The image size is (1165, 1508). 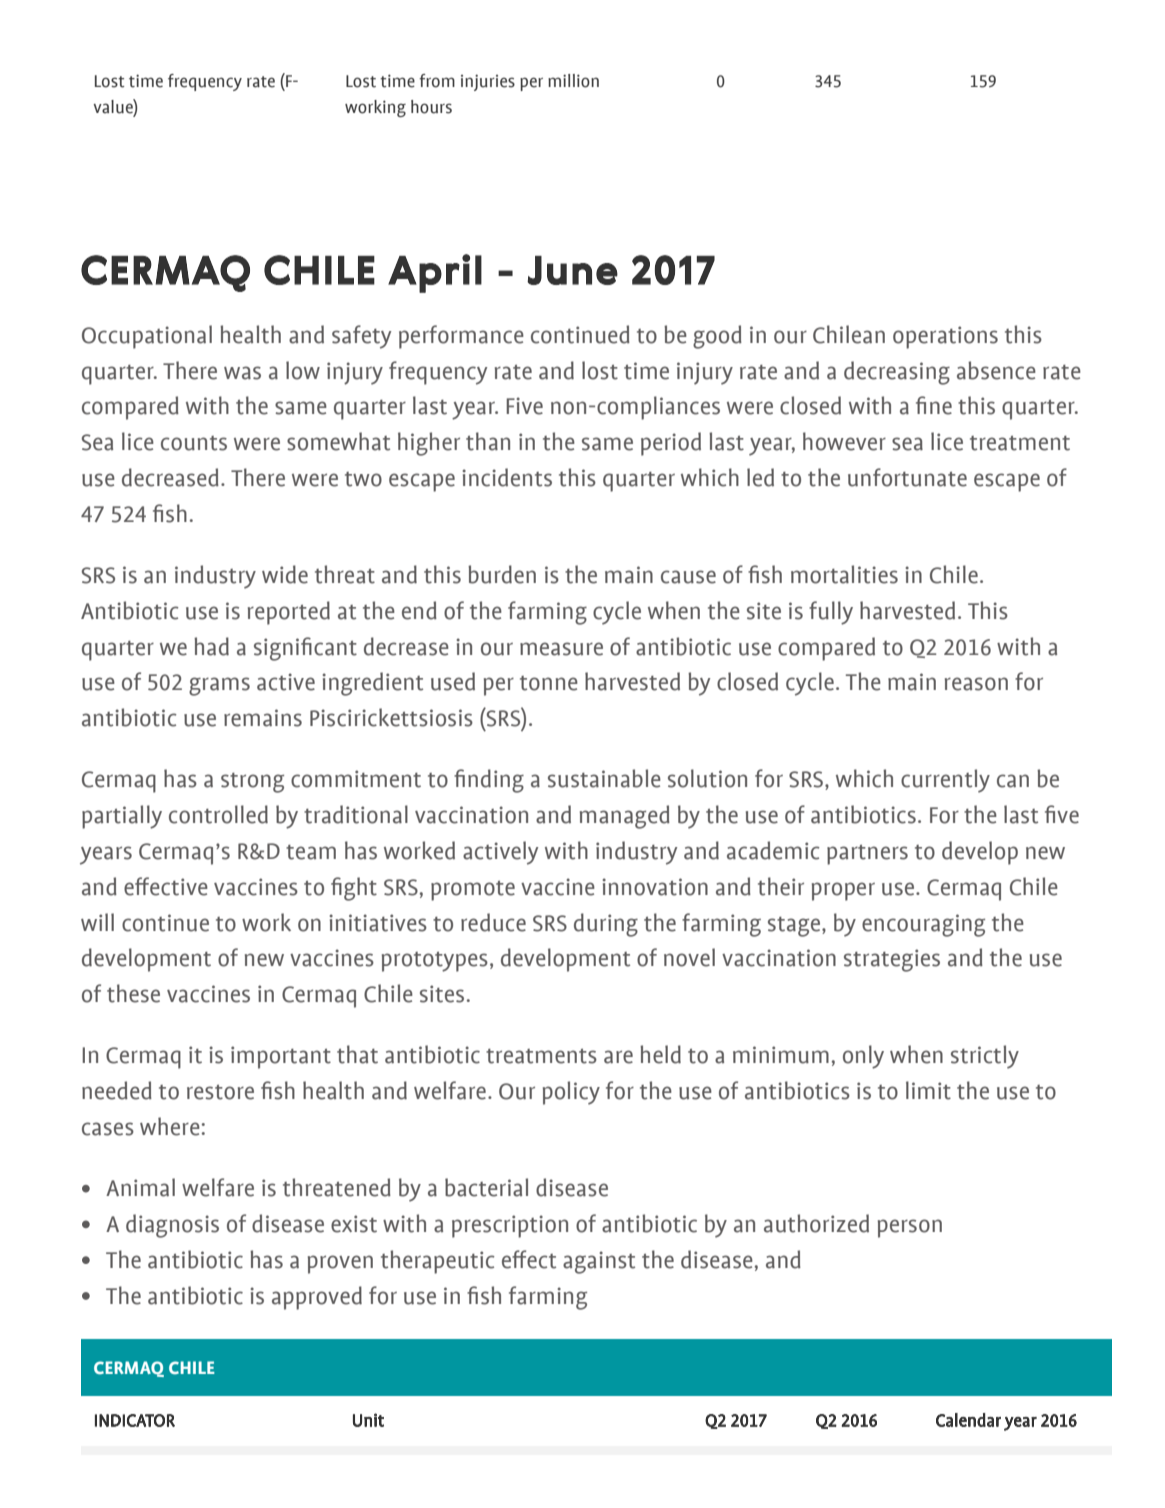 What do you see at coordinates (133, 993) in the document?
I see `these` at bounding box center [133, 993].
